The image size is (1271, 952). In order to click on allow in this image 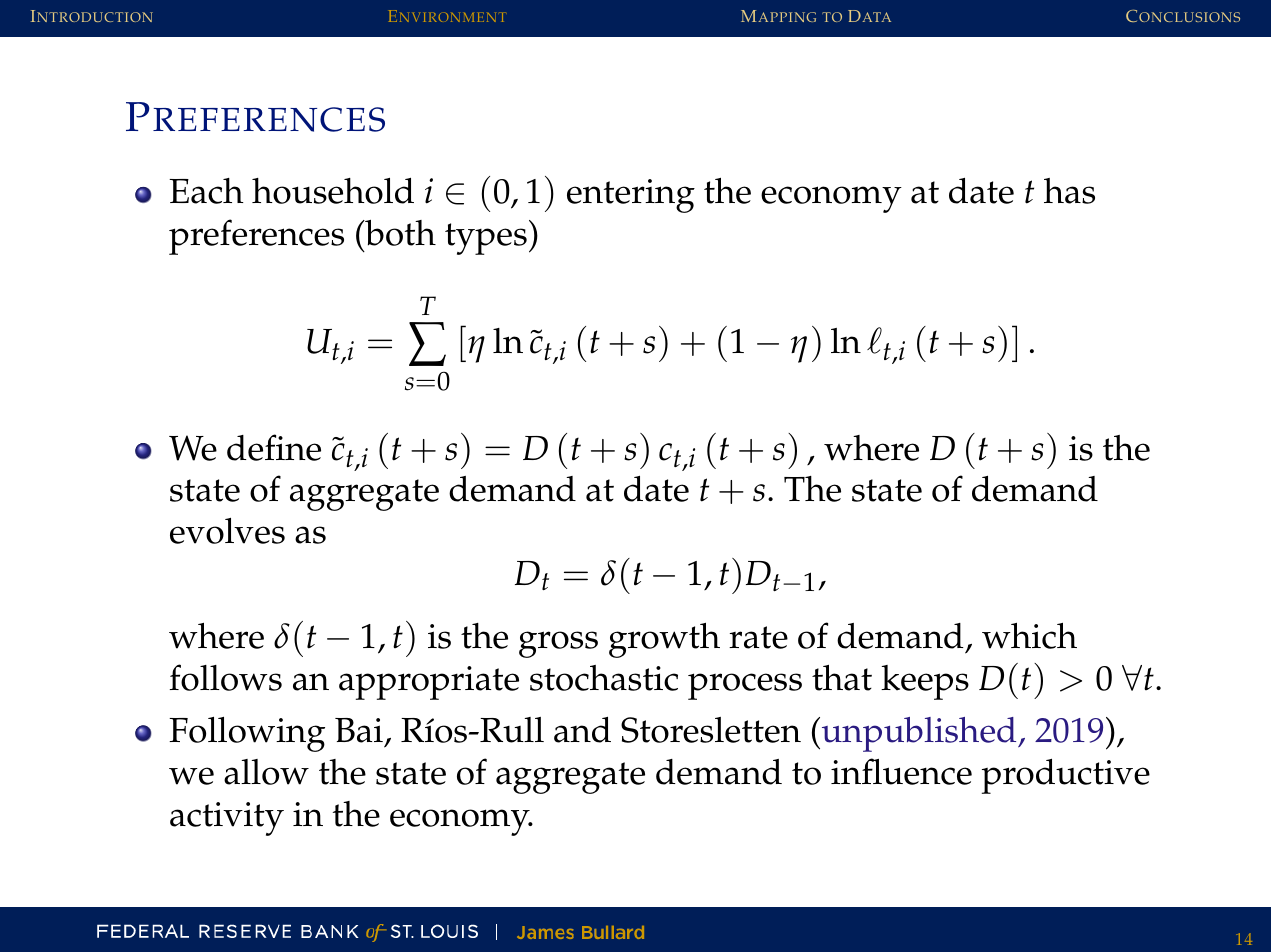, I will do `click(266, 772)`.
